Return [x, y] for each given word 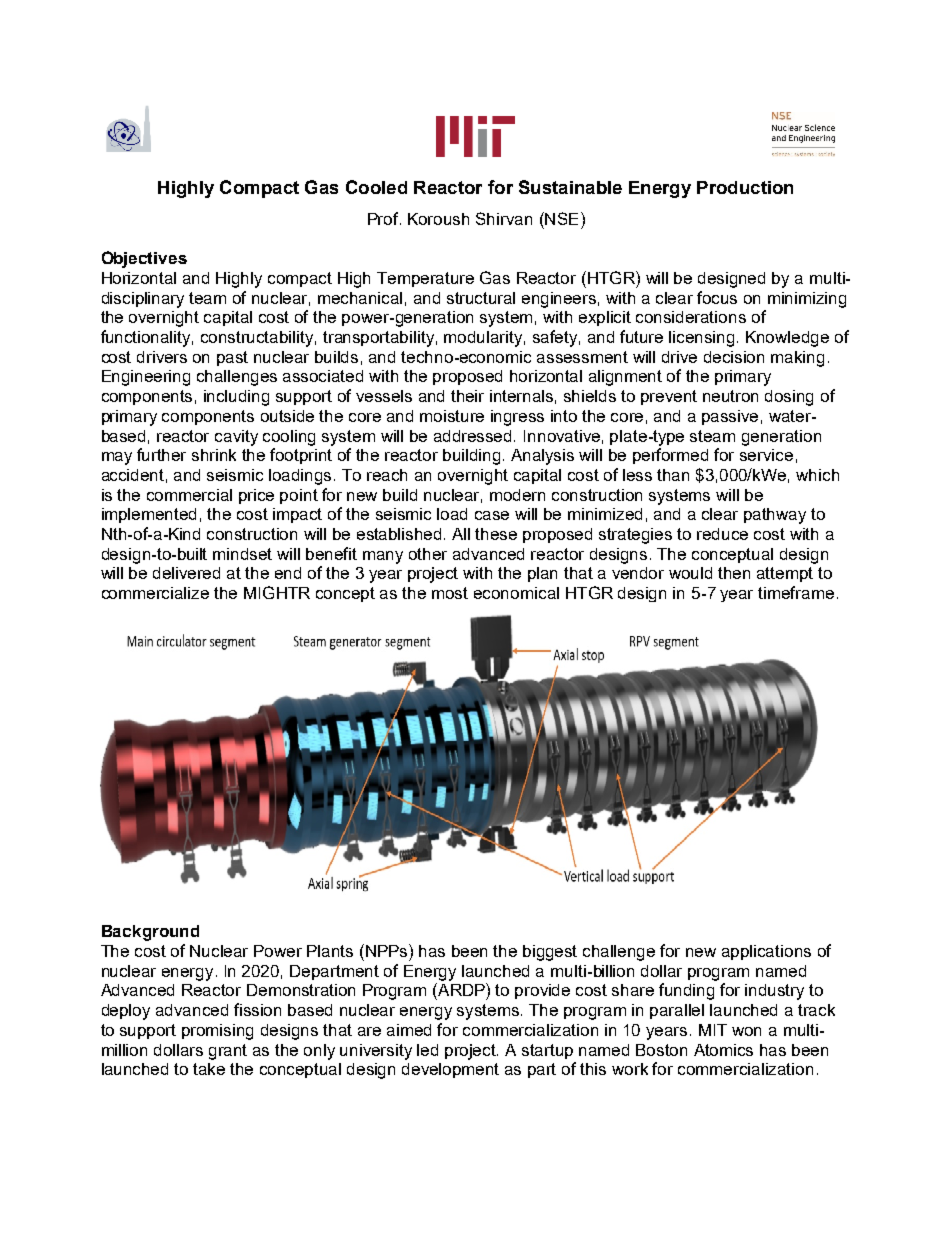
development [450, 1070]
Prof [384, 218]
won [746, 1031]
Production [745, 187]
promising [217, 1032]
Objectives [144, 259]
